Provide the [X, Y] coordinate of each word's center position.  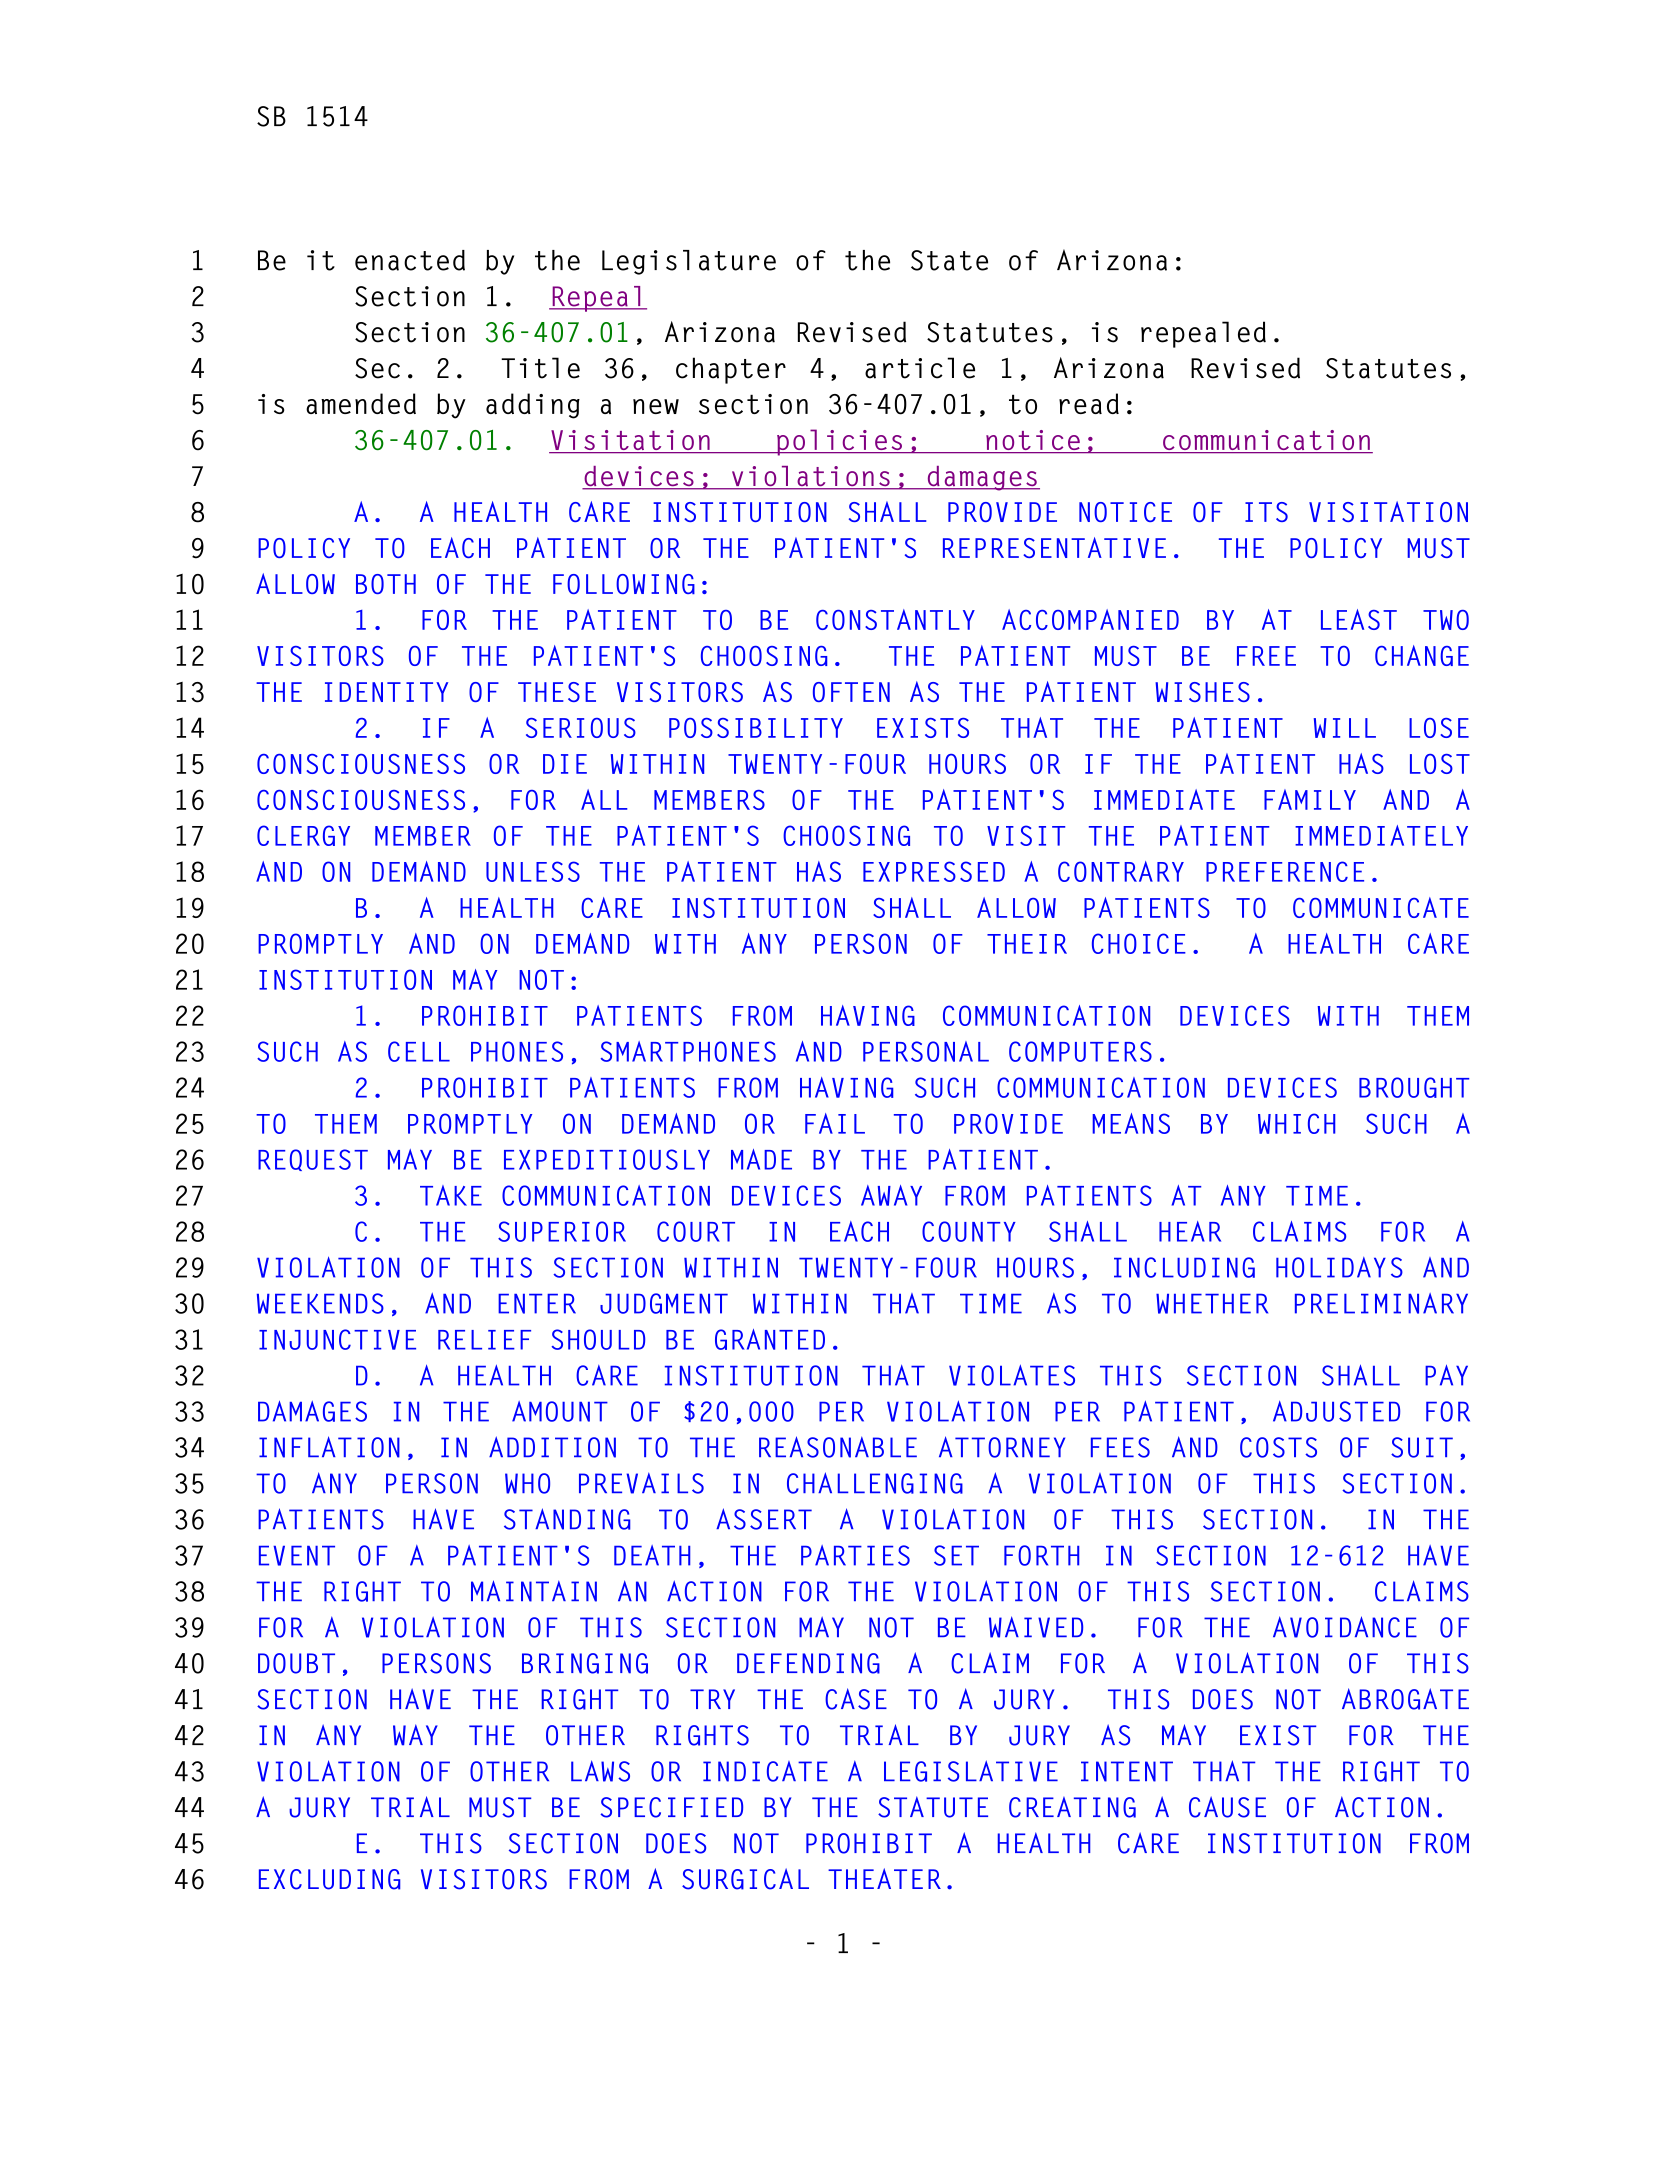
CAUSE [1227, 1807]
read [1089, 403]
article [920, 368]
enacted [410, 260]
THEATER [884, 1878]
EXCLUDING [329, 1879]
